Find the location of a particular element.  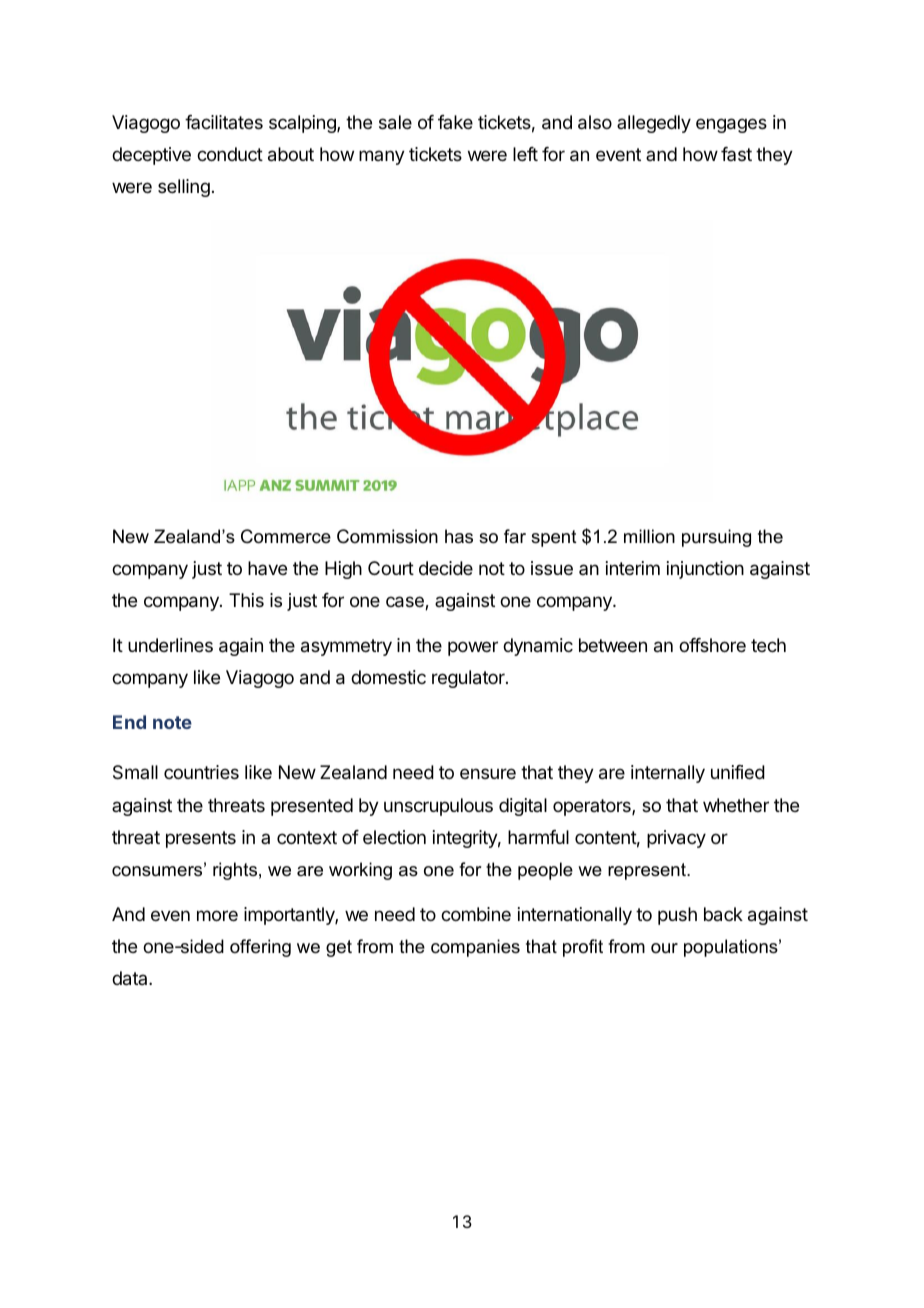

offering is located at coordinates (260, 948).
